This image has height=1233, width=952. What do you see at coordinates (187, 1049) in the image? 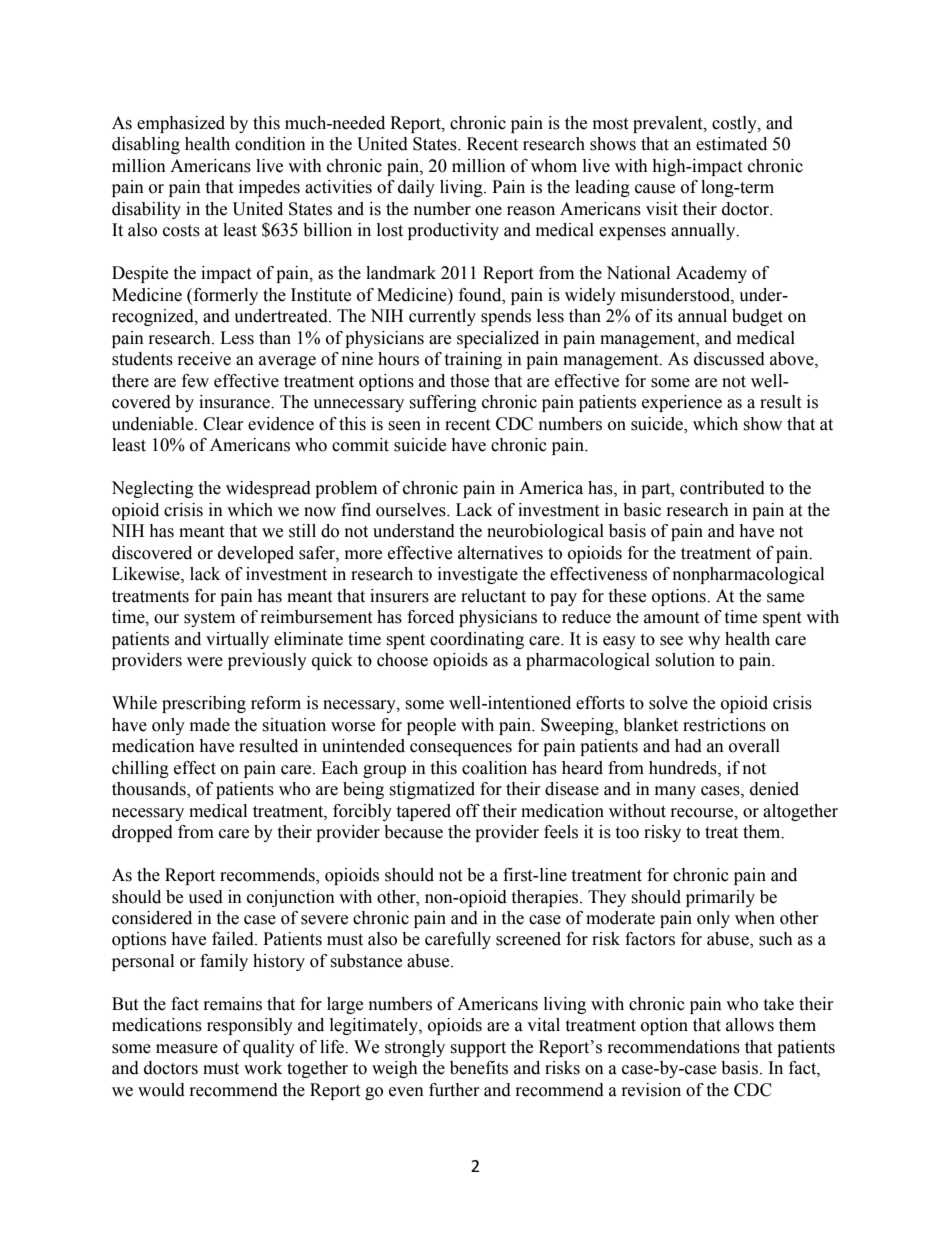
I see `measure` at bounding box center [187, 1049].
